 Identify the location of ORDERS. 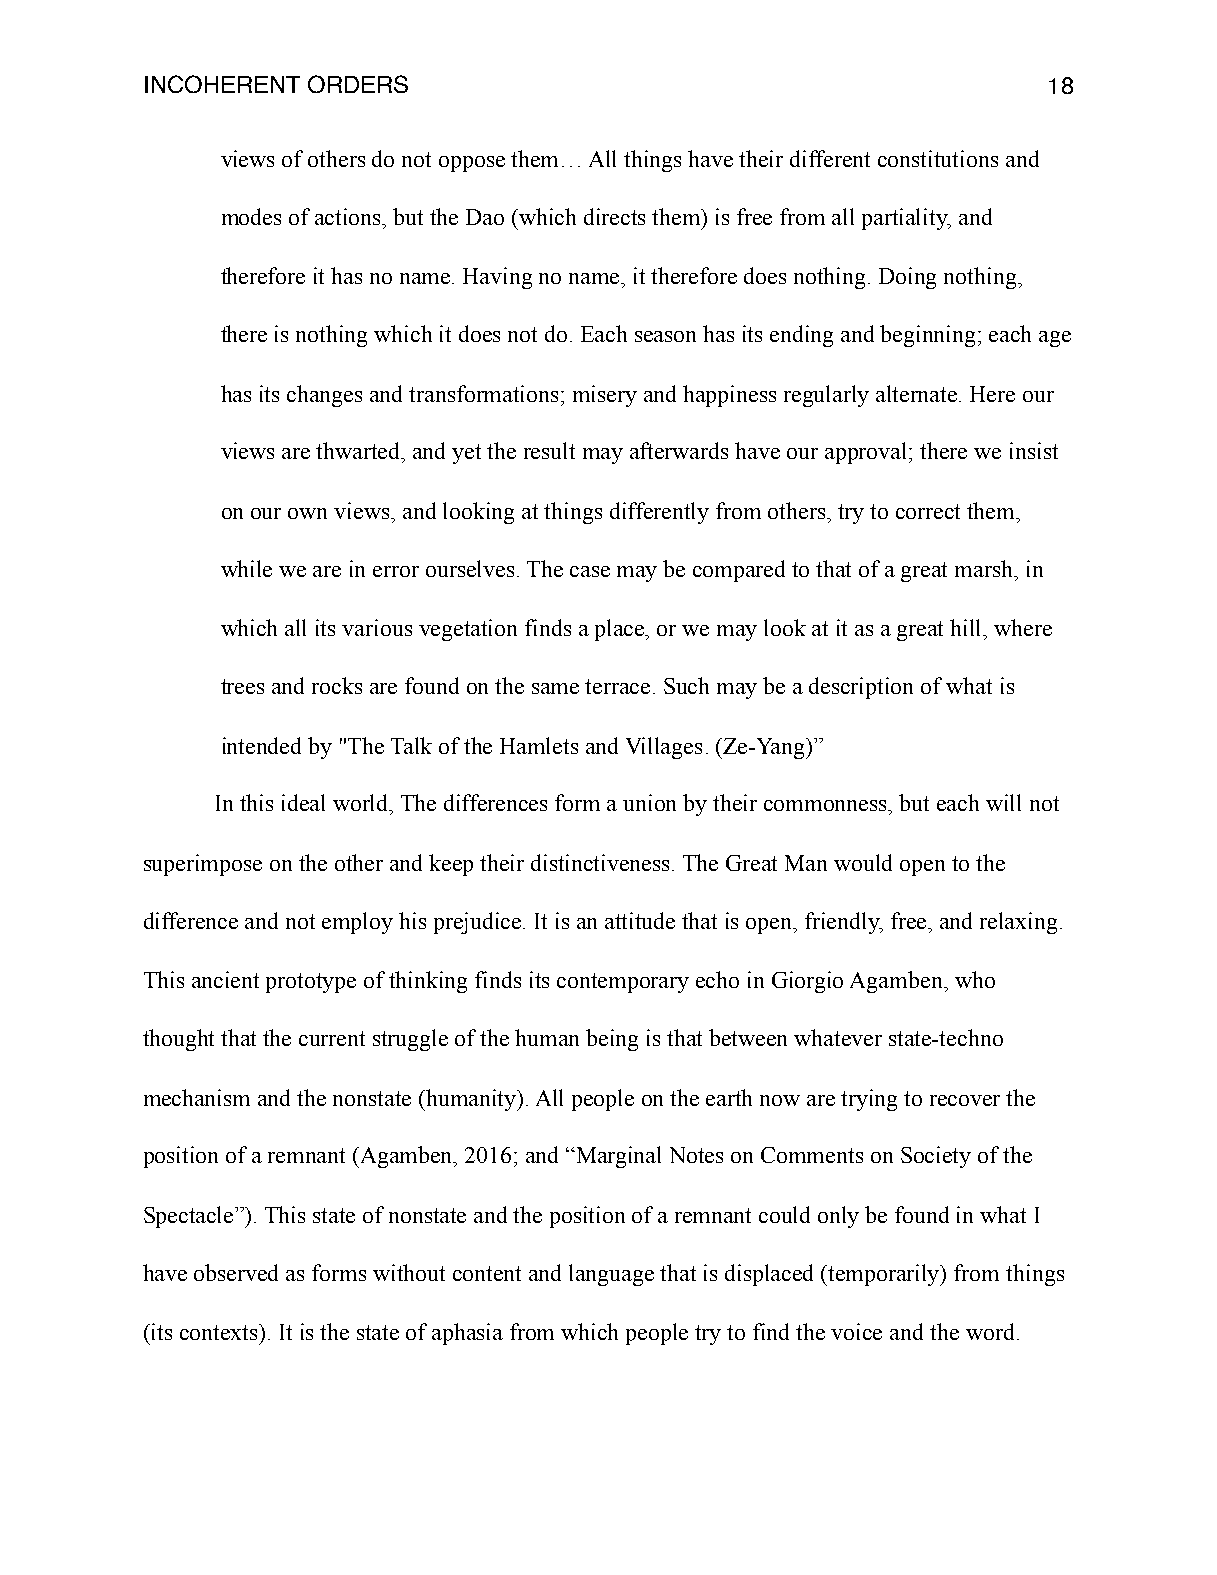
(358, 84).
